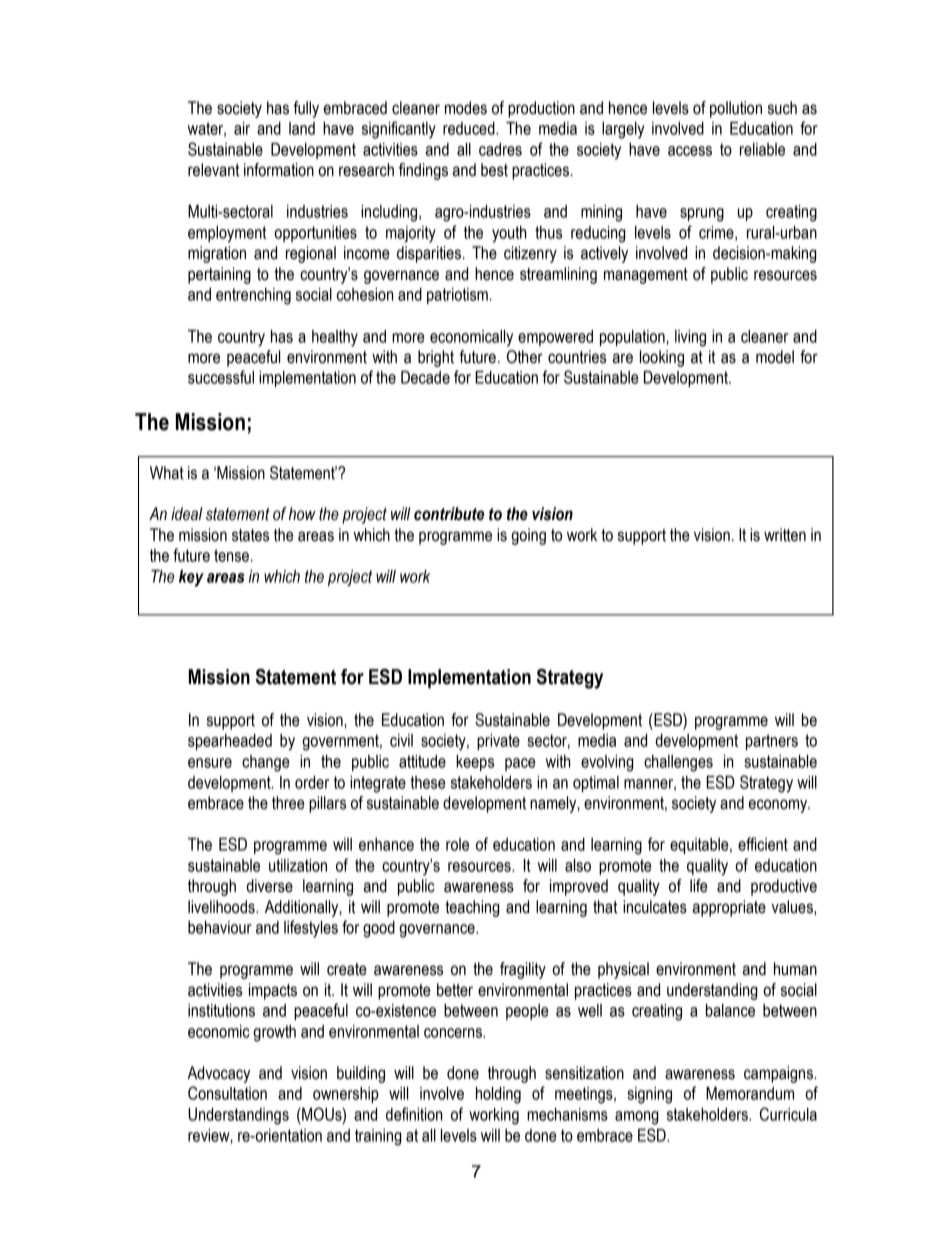  I want to click on What, so click(167, 473).
